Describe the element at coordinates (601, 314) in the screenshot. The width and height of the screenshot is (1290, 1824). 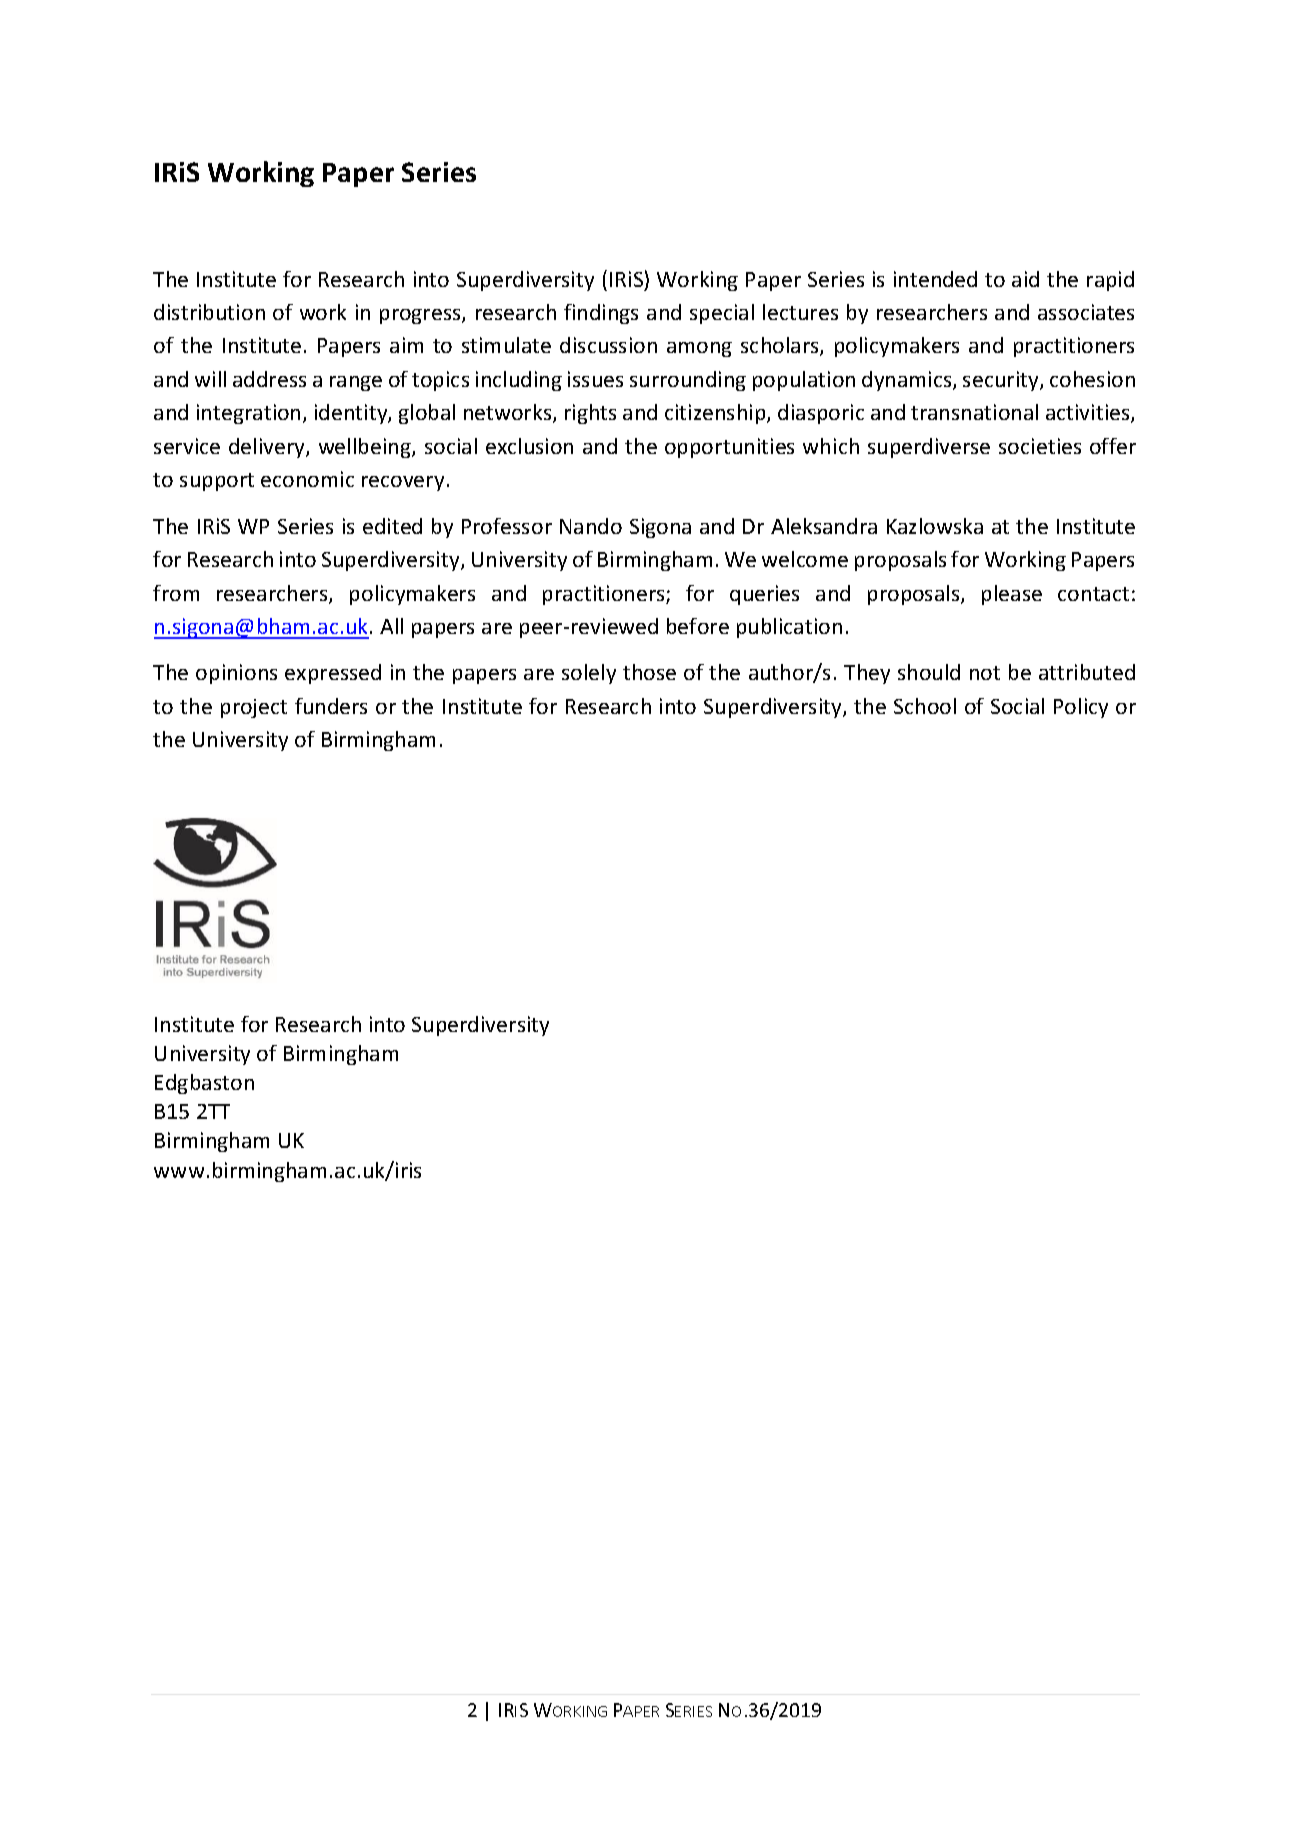
I see `findings` at that location.
